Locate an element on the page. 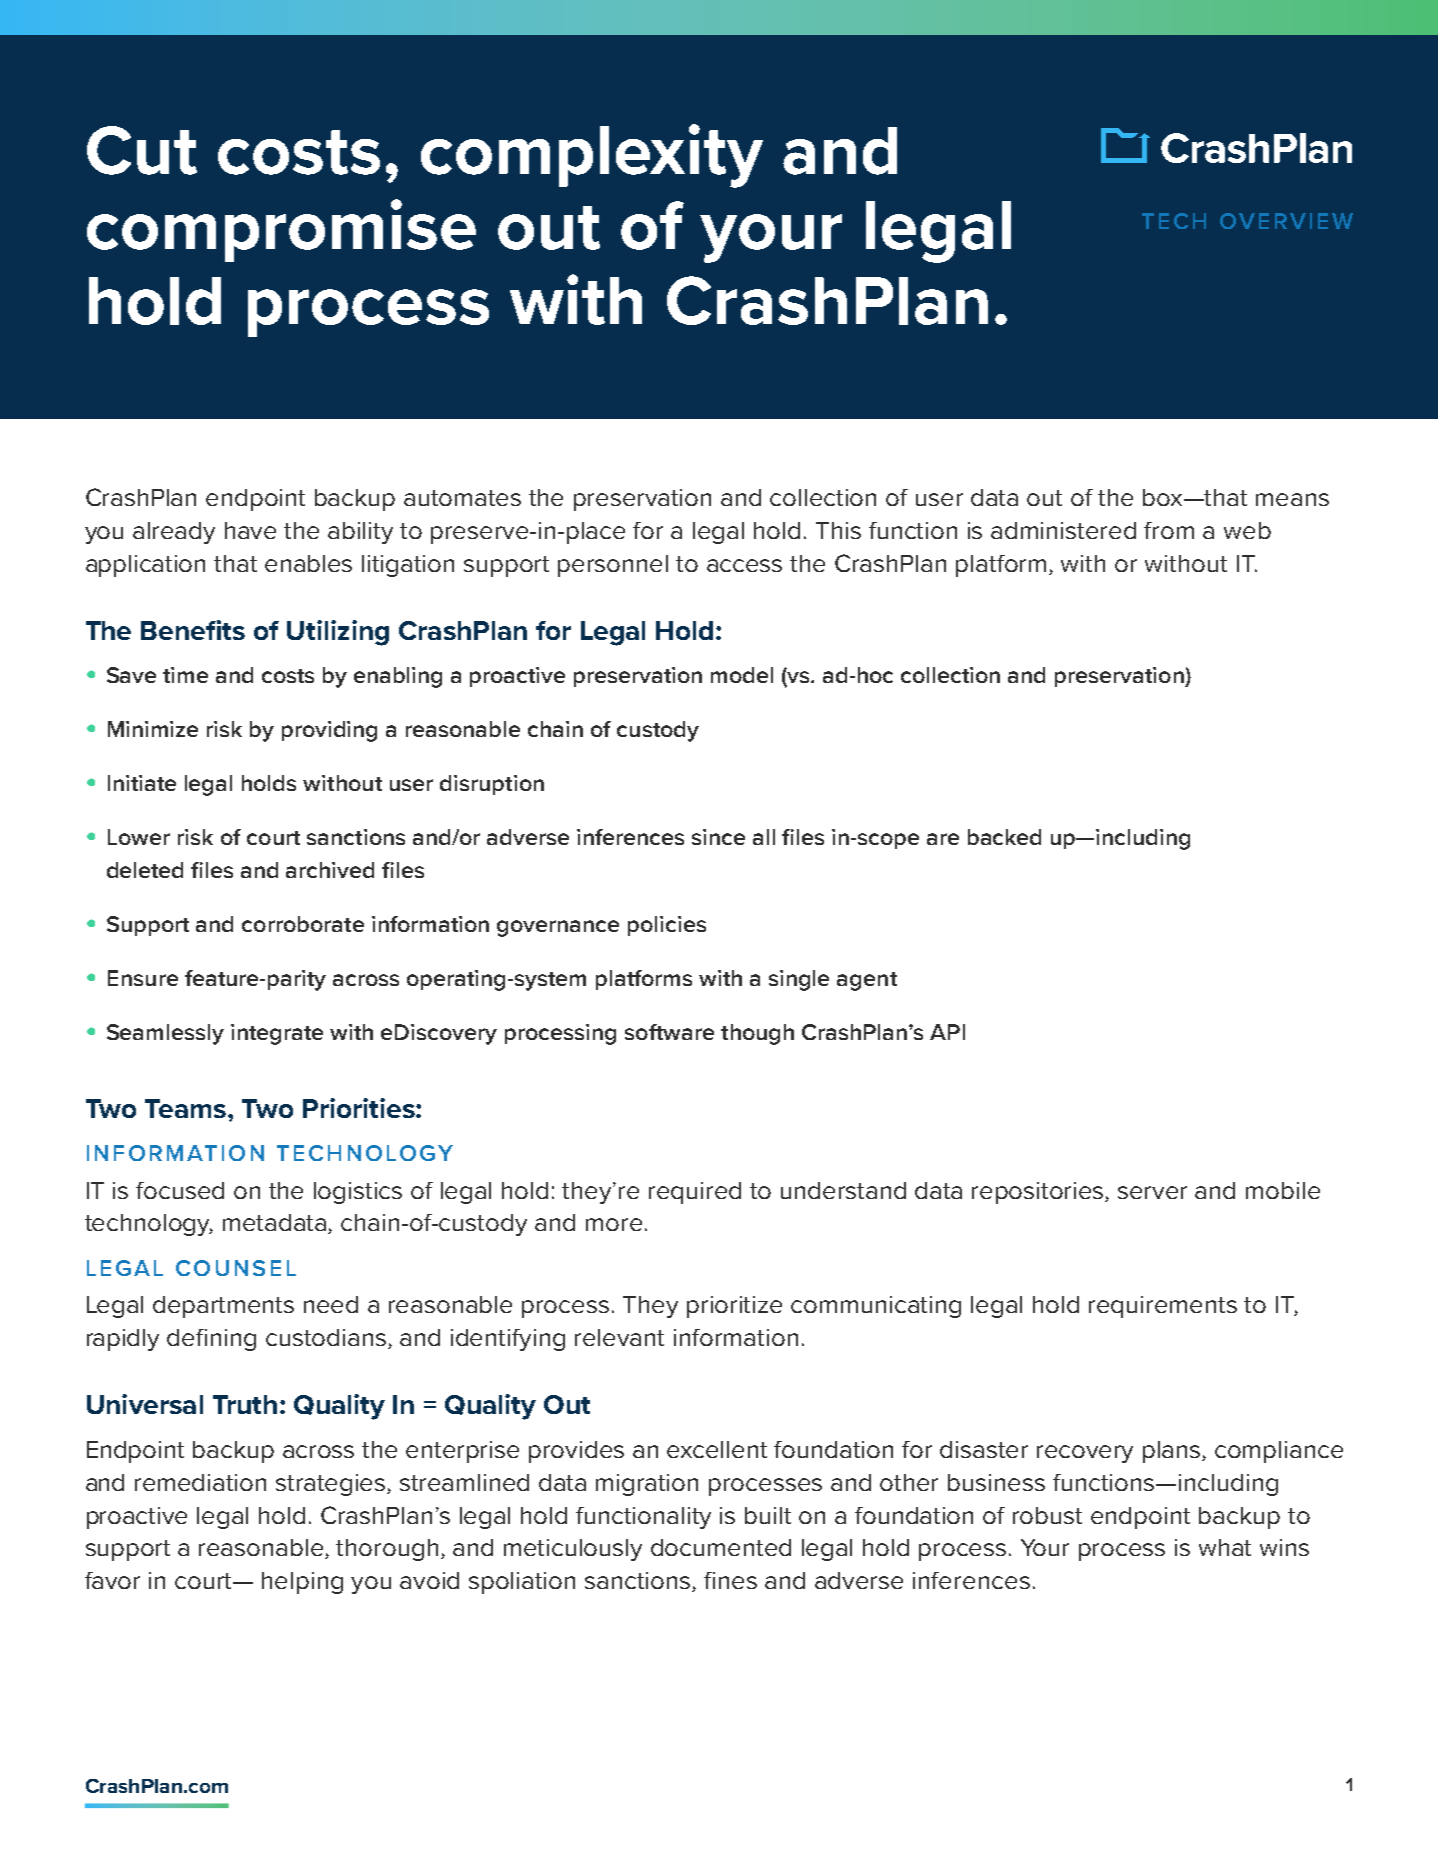  from is located at coordinates (1169, 530).
